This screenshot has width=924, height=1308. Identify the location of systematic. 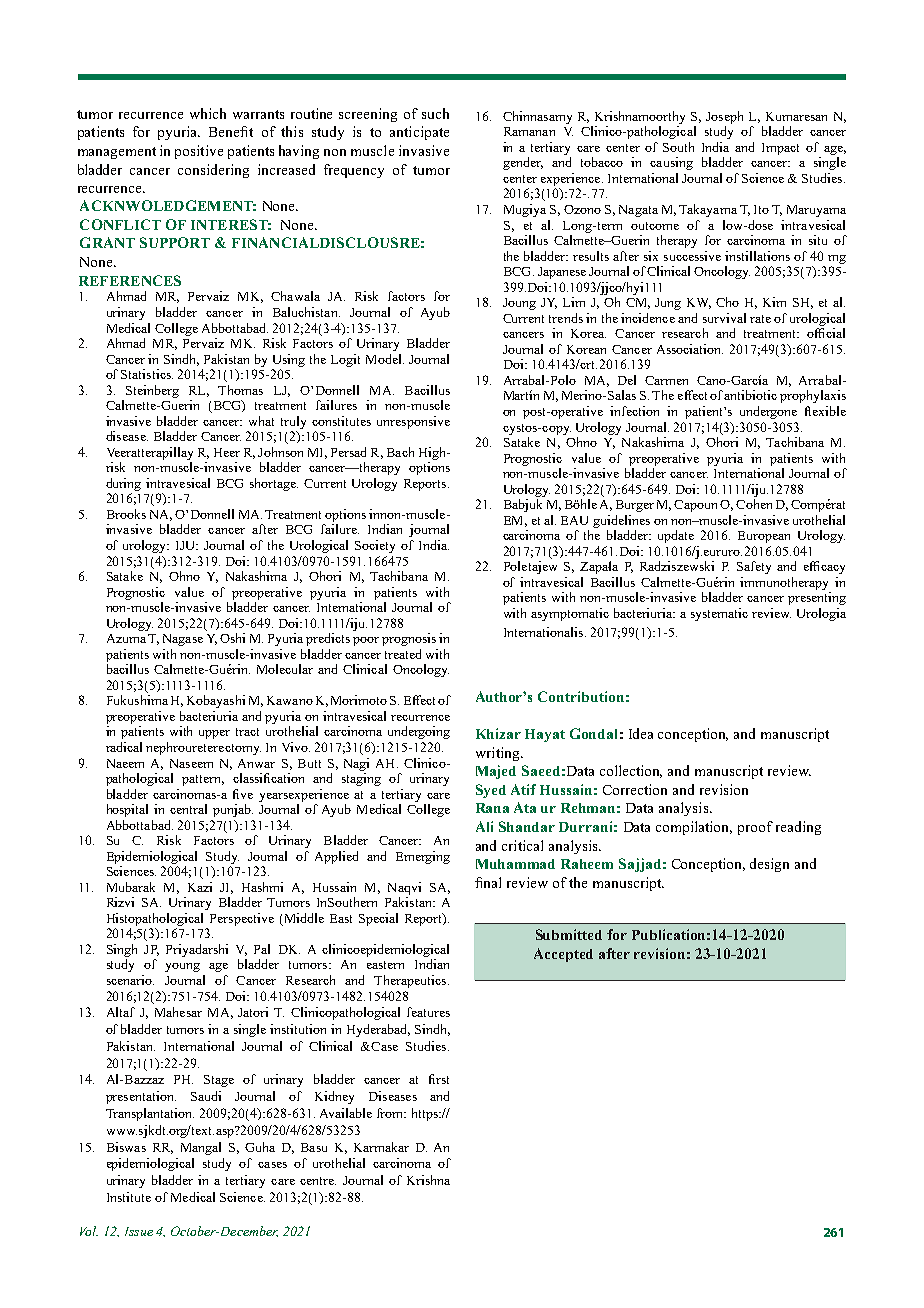
(719, 614).
